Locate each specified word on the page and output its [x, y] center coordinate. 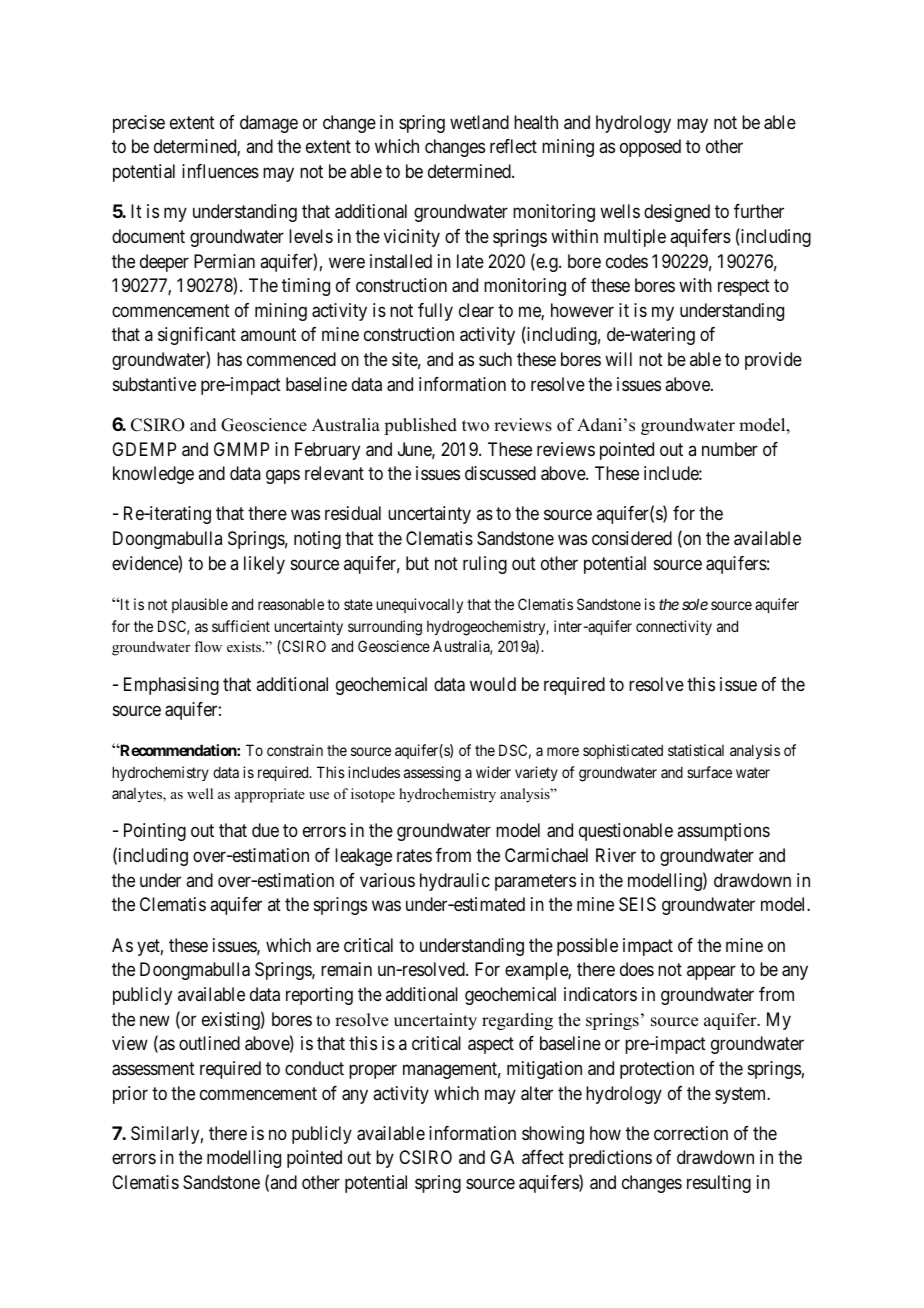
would [493, 684]
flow [208, 646]
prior [130, 1095]
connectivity [674, 627]
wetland [479, 122]
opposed [650, 148]
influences [220, 171]
